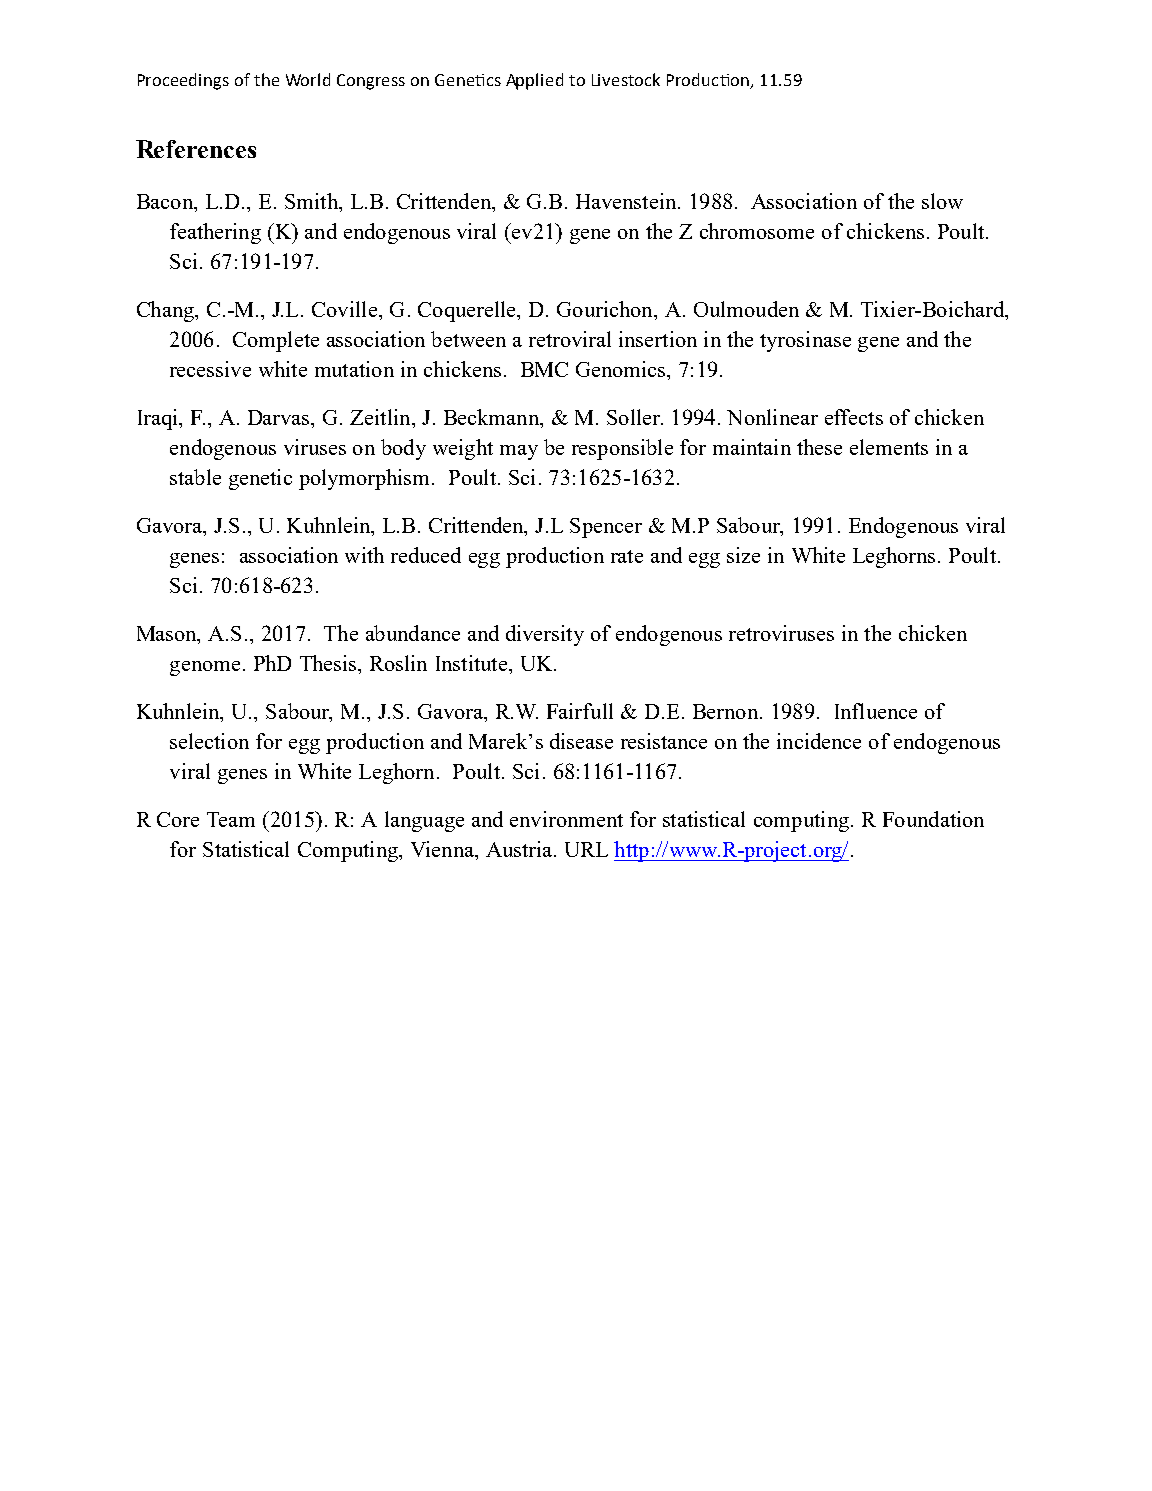 Image resolution: width=1152 pixels, height=1491 pixels. I want to click on between, so click(468, 339).
